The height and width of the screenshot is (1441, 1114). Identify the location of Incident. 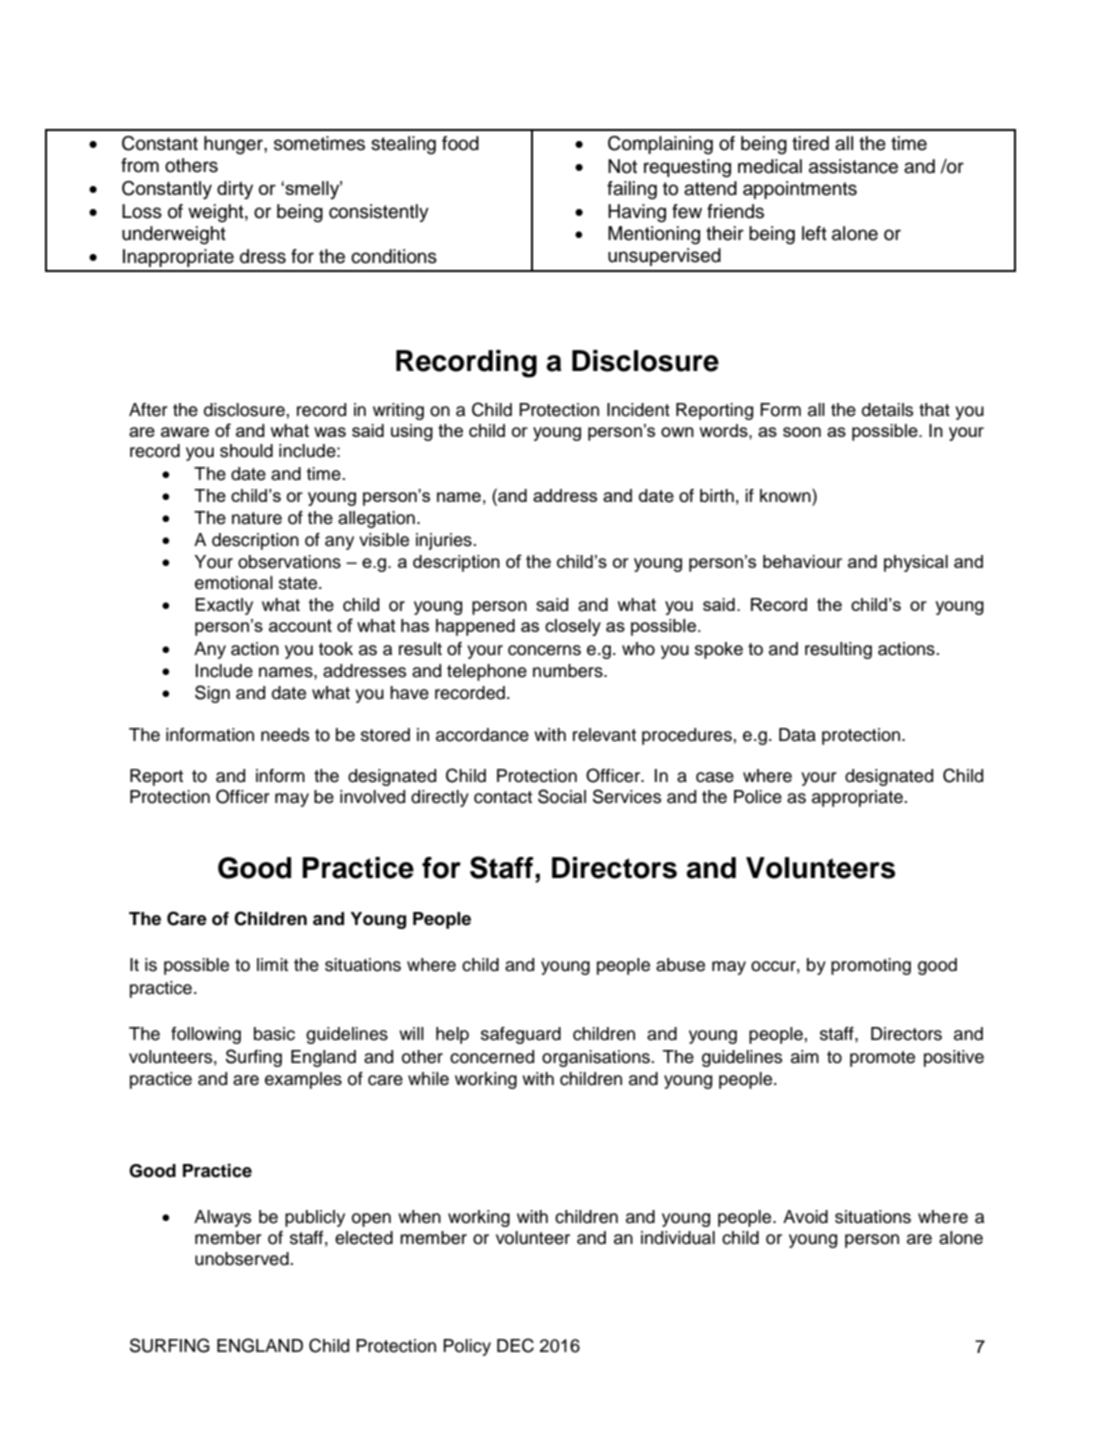
(638, 410).
